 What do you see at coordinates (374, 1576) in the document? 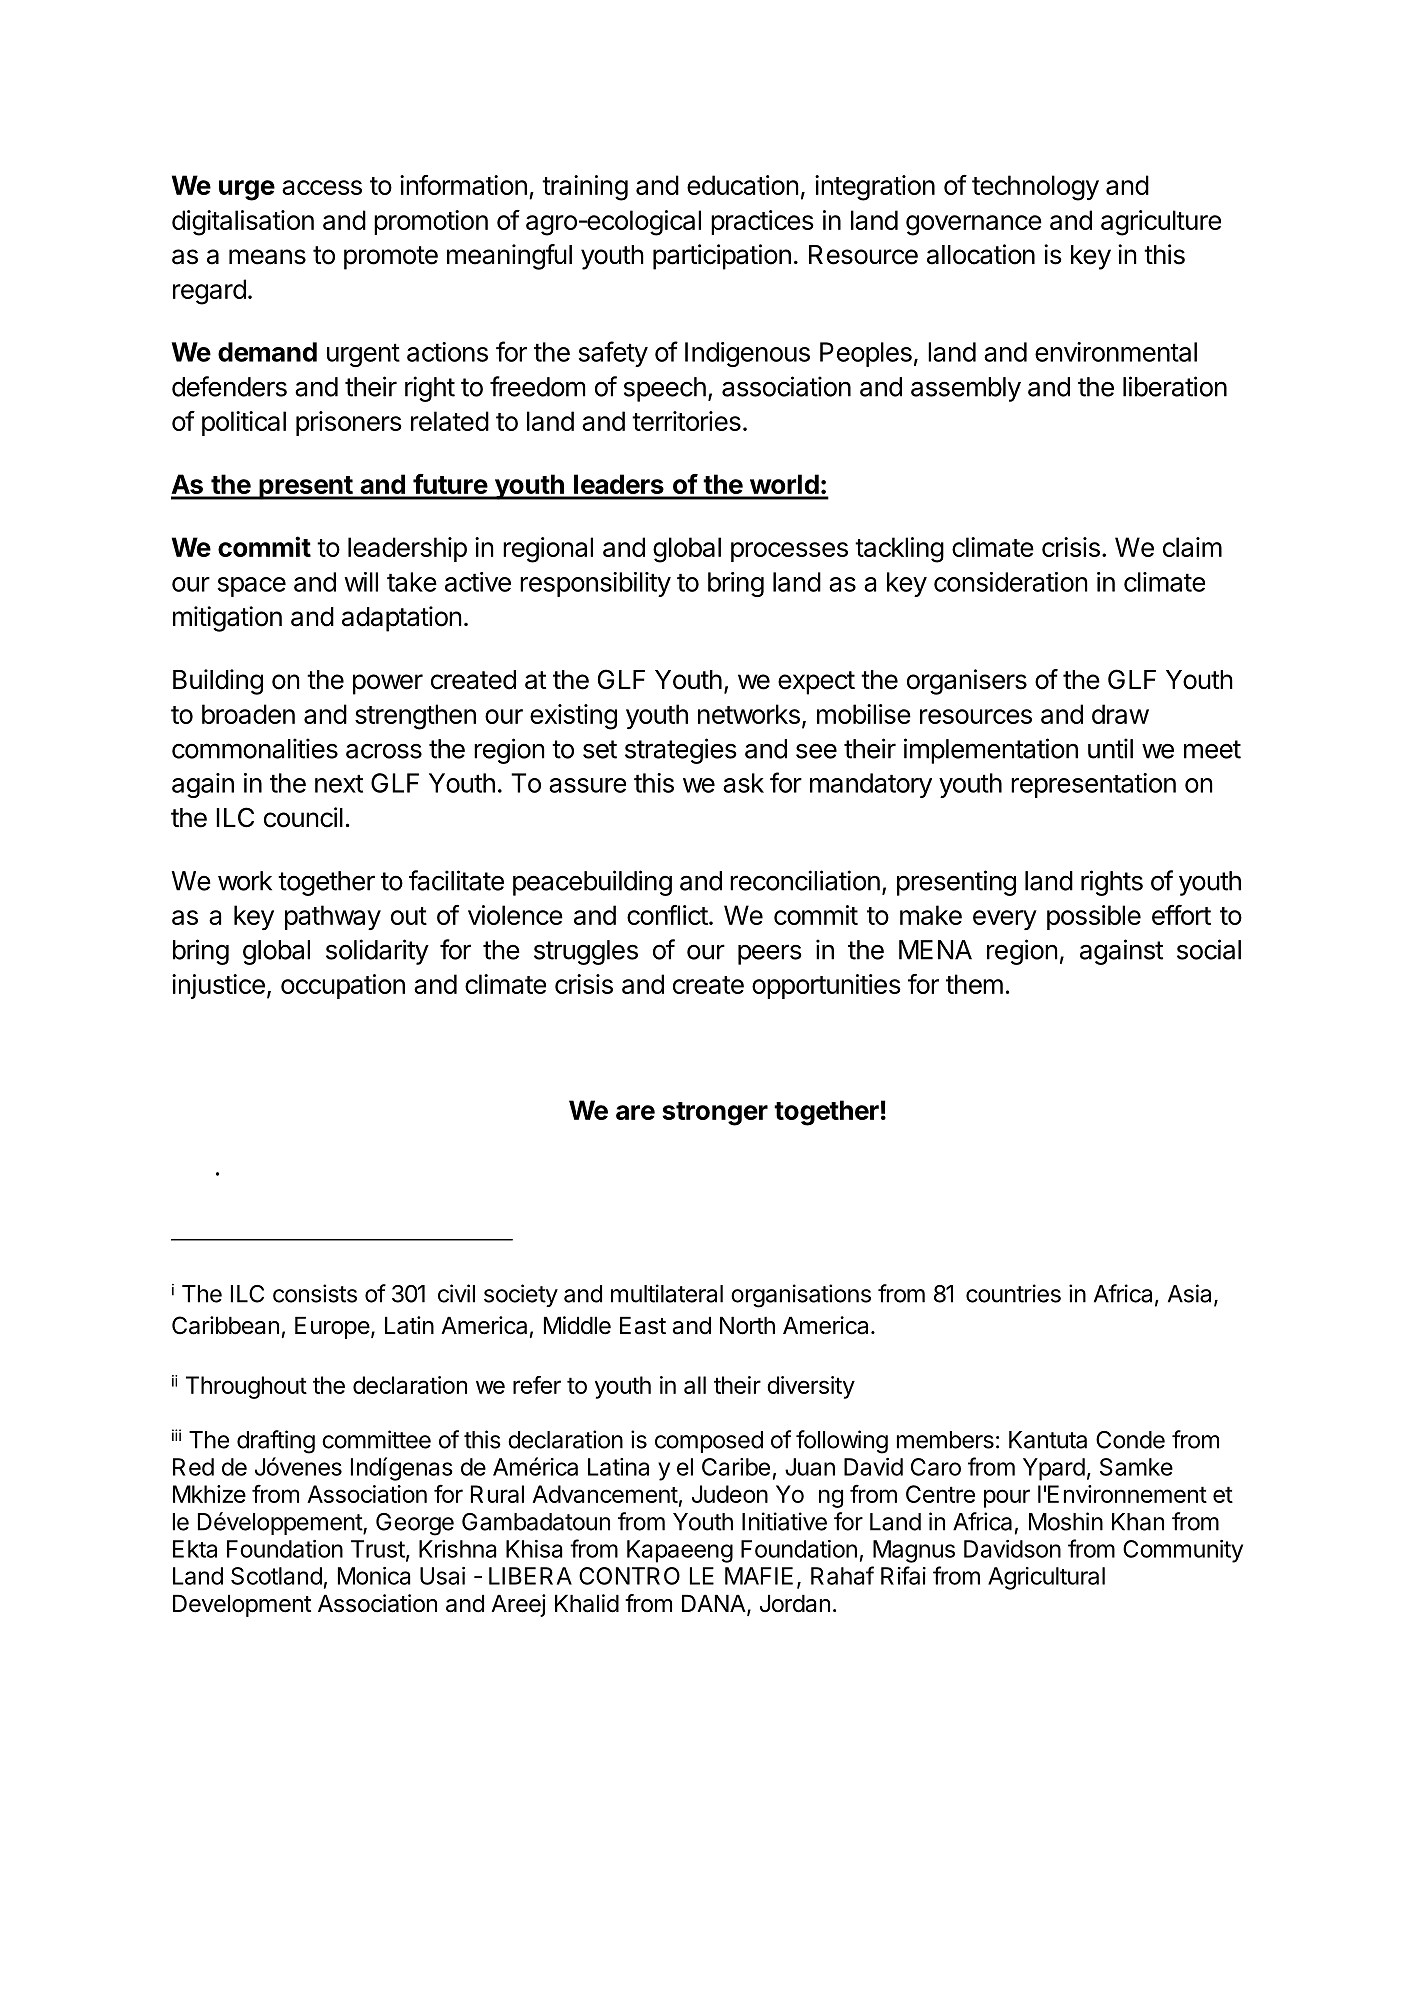
I see `Monica` at bounding box center [374, 1576].
